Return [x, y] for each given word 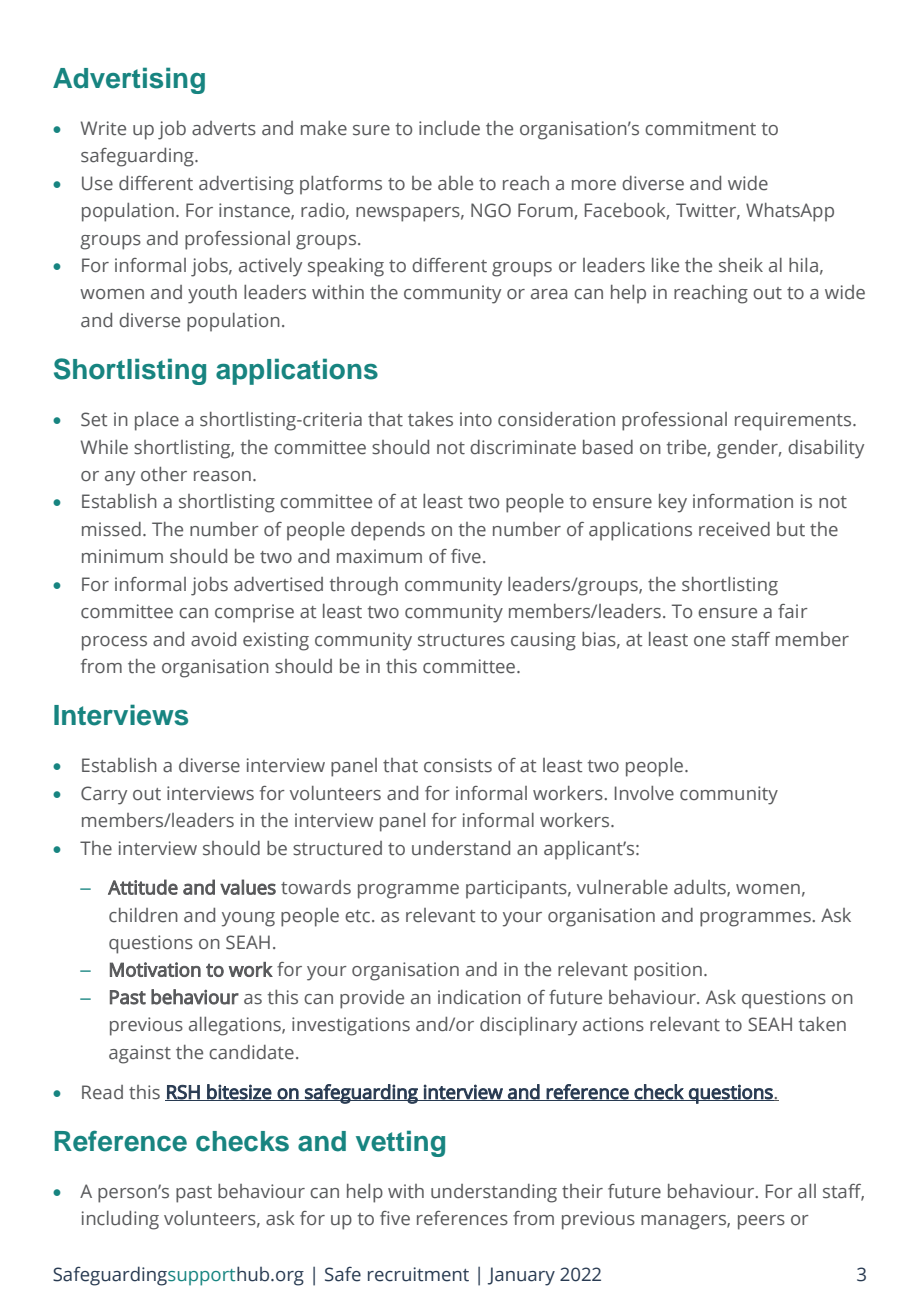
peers [761, 1222]
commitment [700, 128]
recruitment [418, 1274]
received [734, 529]
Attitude [143, 887]
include [449, 128]
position [668, 971]
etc [359, 916]
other [164, 474]
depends [388, 531]
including [120, 1220]
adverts [224, 128]
